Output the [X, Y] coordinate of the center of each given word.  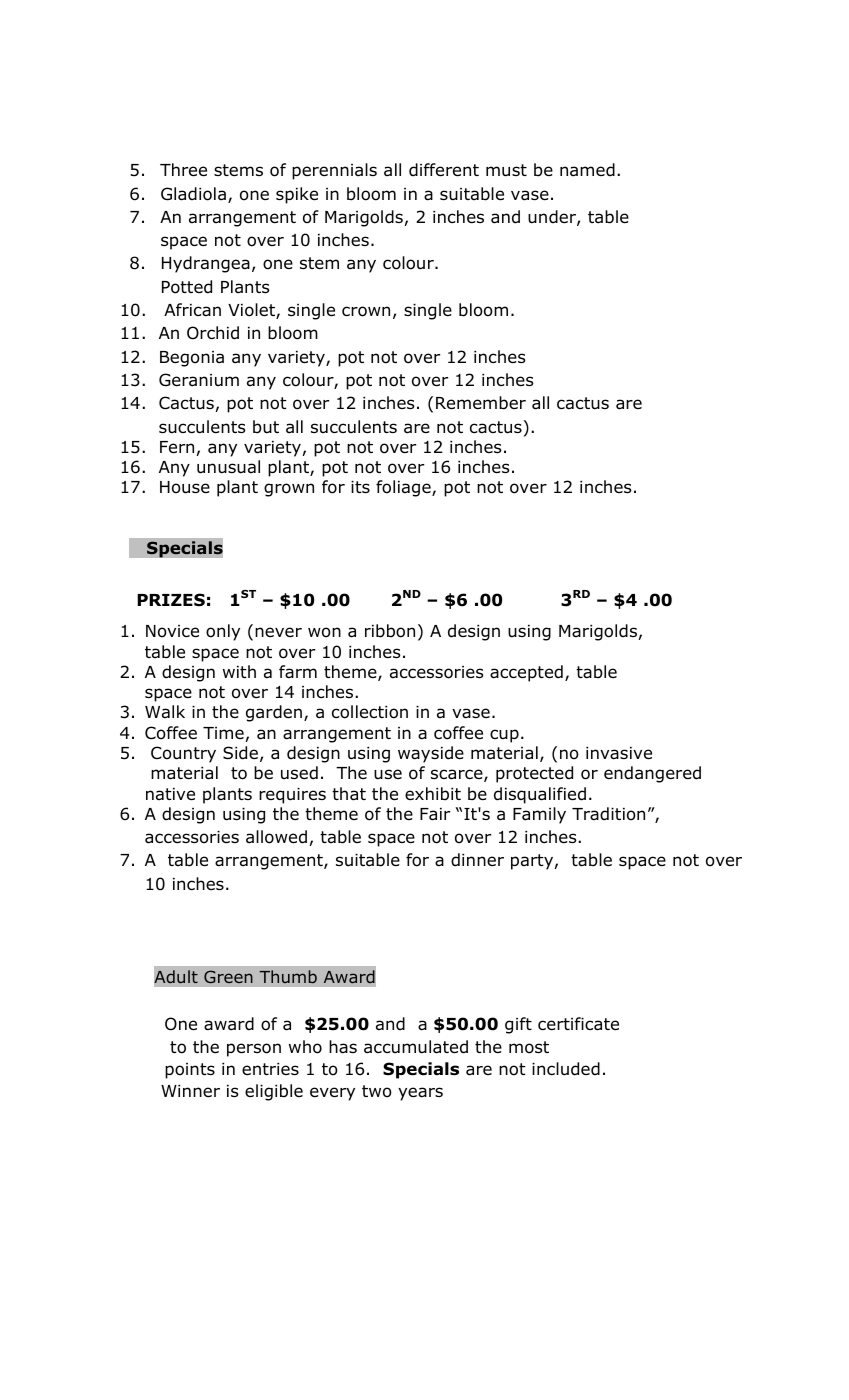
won [324, 632]
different [444, 170]
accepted [526, 673]
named [587, 170]
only [223, 632]
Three [183, 170]
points [190, 1071]
